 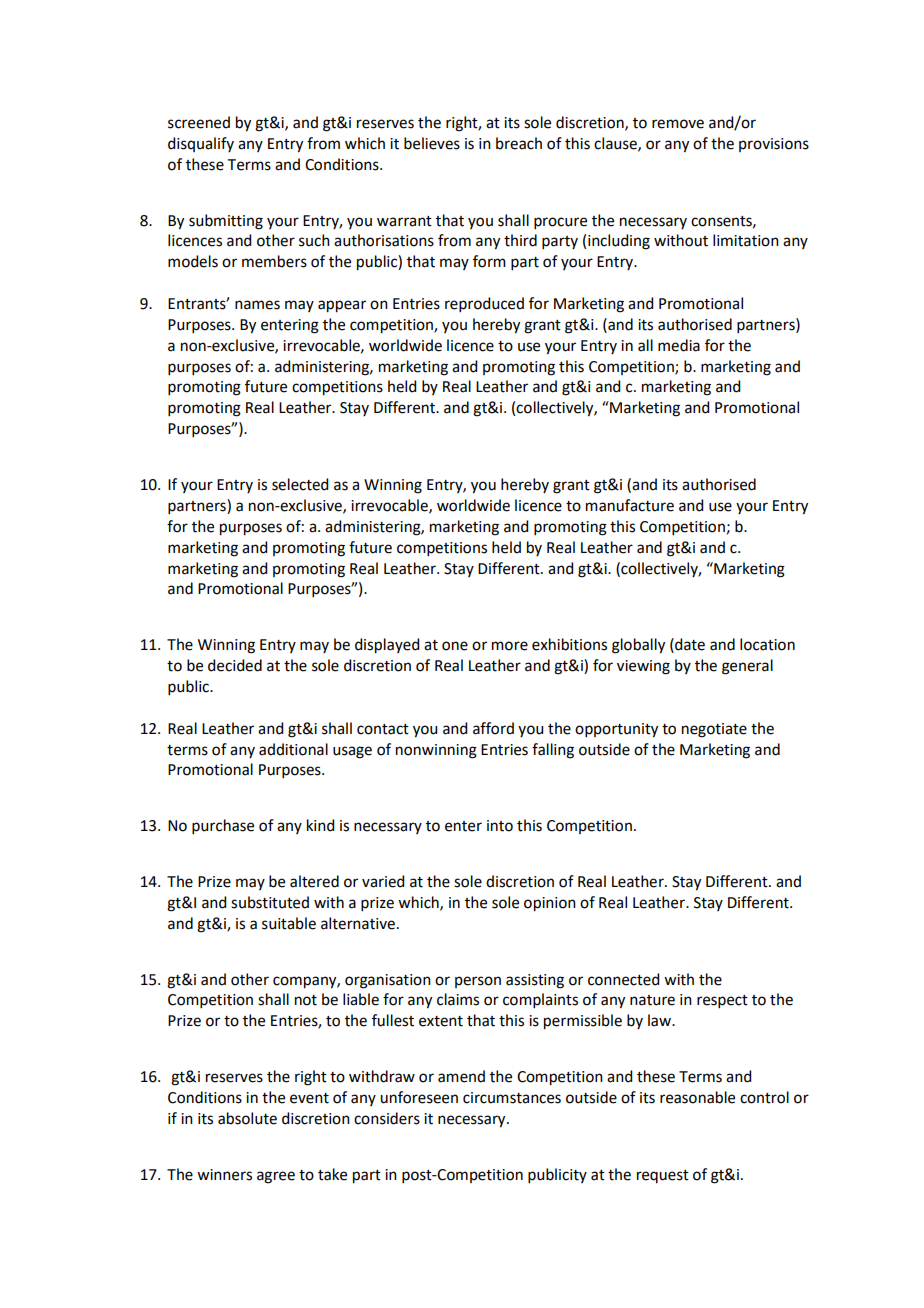 What do you see at coordinates (678, 124) in the image?
I see `remove` at bounding box center [678, 124].
